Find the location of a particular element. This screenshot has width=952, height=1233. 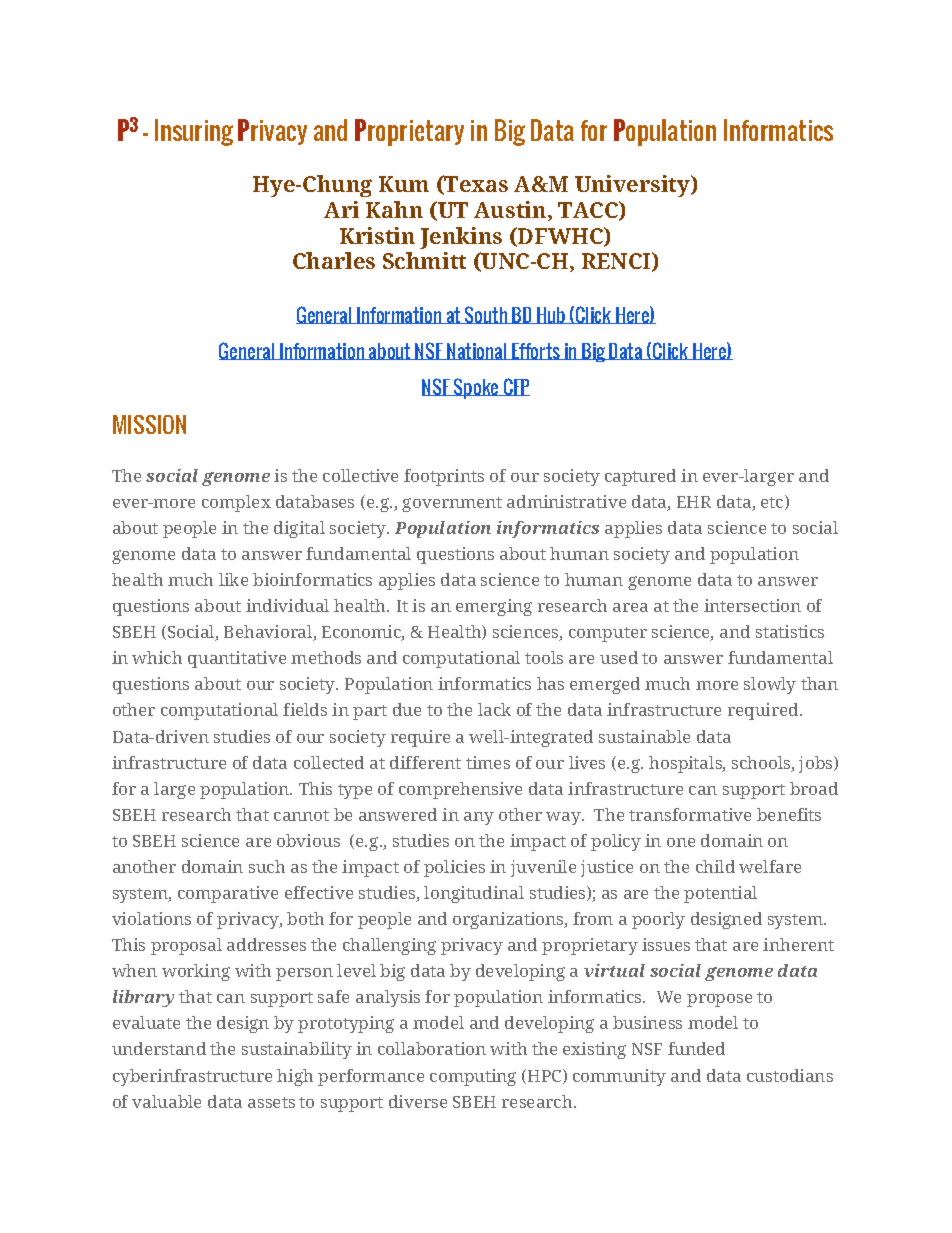

University is located at coordinates (634, 186).
